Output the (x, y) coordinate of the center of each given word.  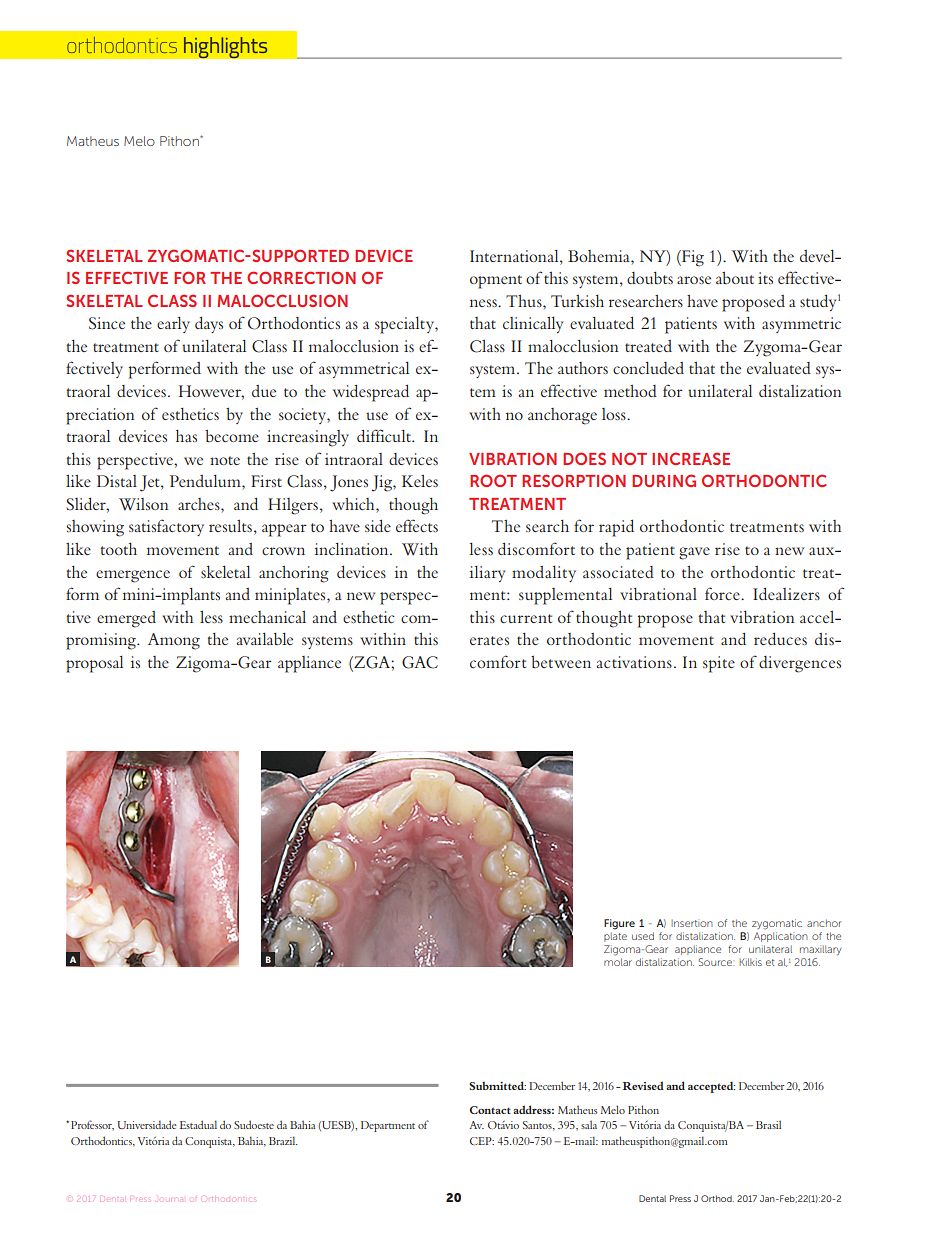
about (735, 277)
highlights (225, 48)
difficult (385, 435)
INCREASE (691, 458)
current (526, 618)
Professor (92, 1125)
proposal (94, 664)
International (515, 256)
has (186, 436)
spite (719, 664)
